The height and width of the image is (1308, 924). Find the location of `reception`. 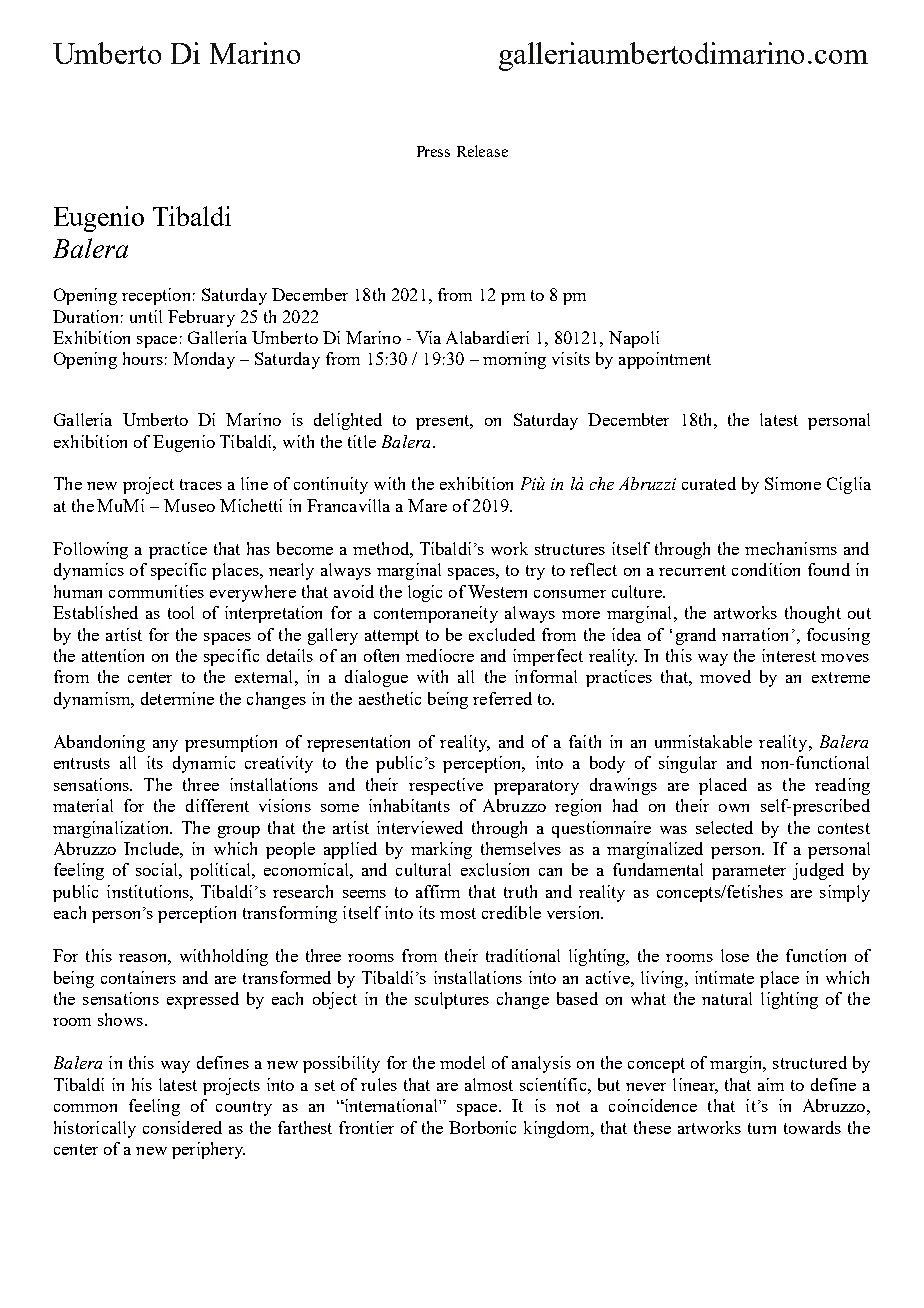

reception is located at coordinates (156, 296).
